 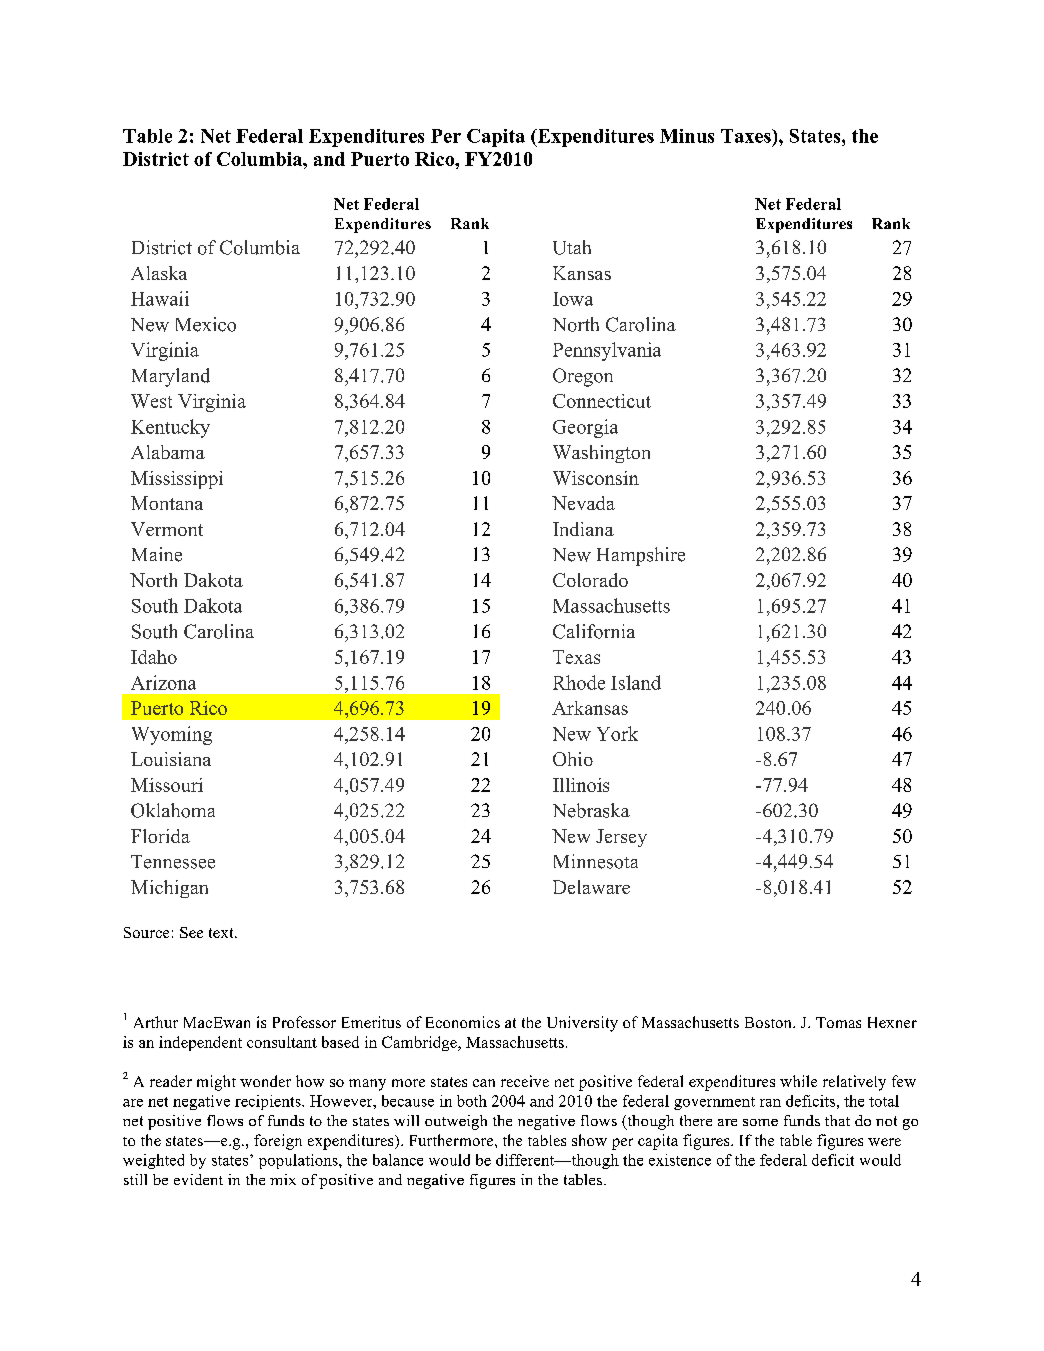 I want to click on Island, so click(x=636, y=682).
